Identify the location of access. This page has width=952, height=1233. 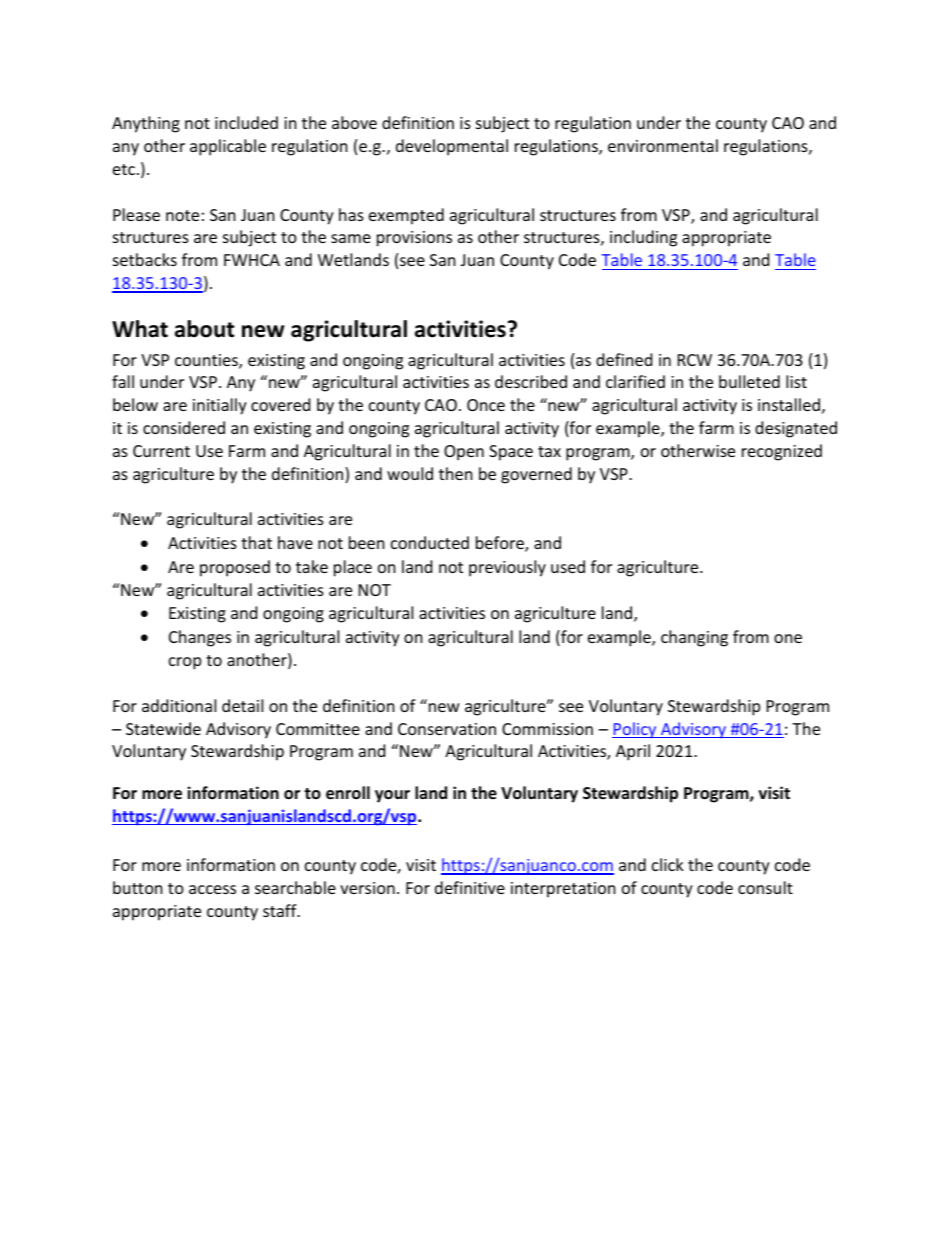
(212, 889).
